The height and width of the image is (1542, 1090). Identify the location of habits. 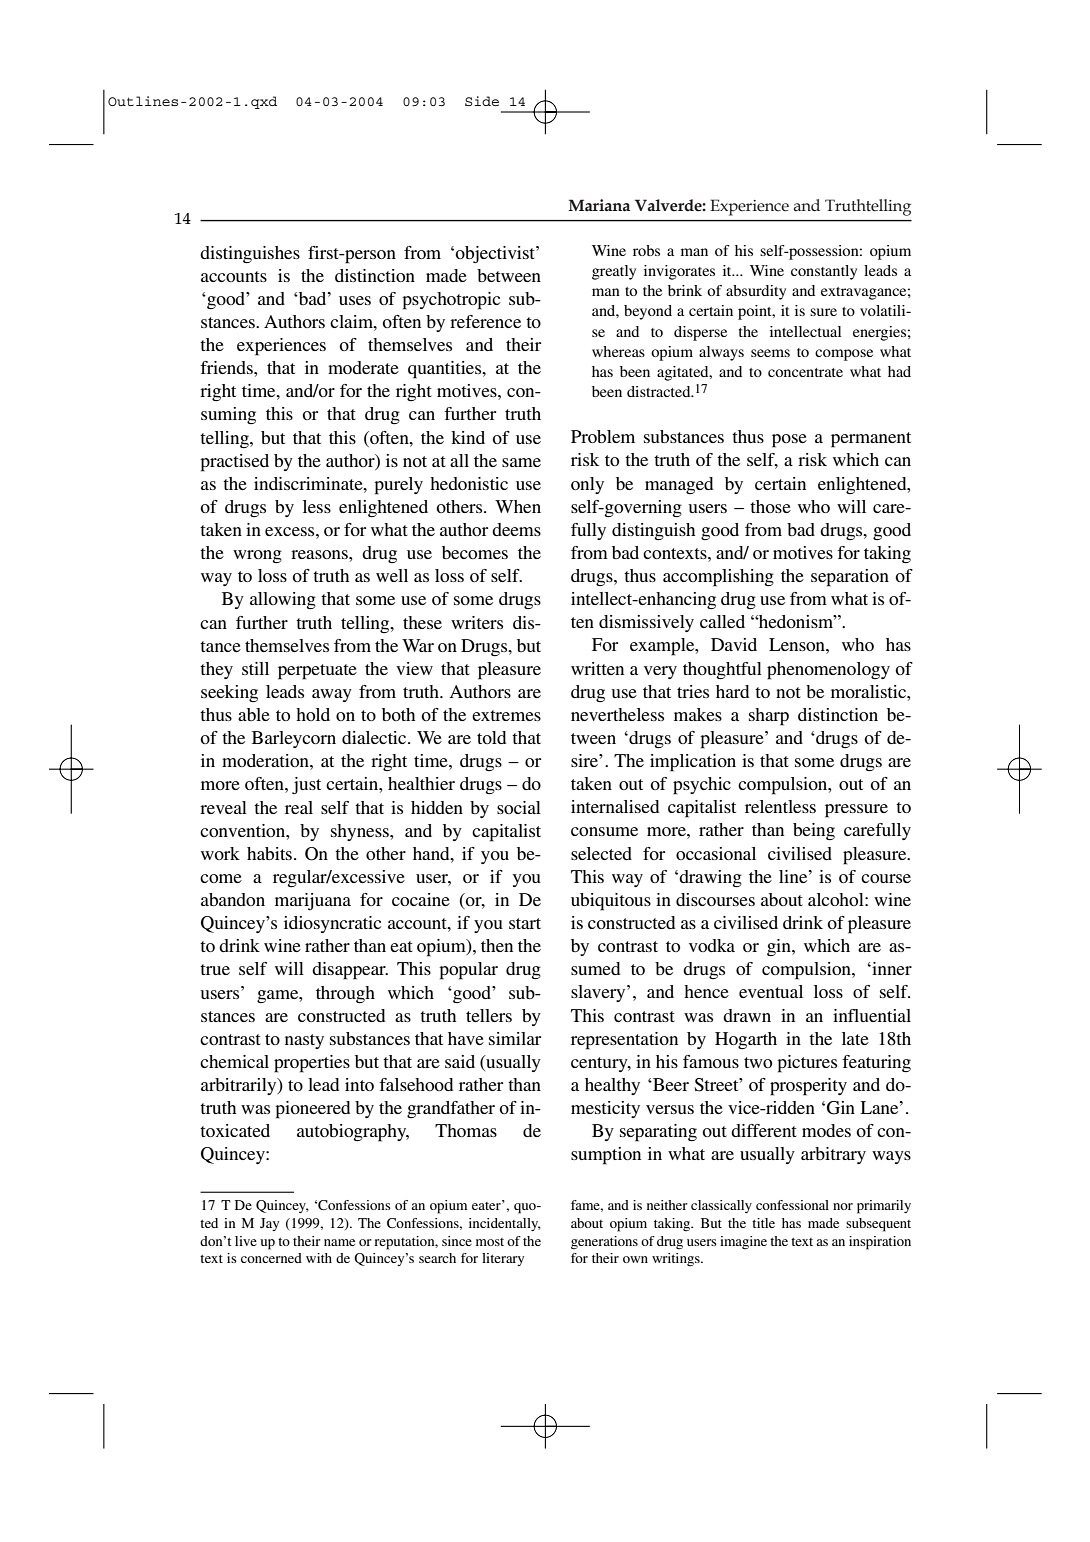
(271, 853).
